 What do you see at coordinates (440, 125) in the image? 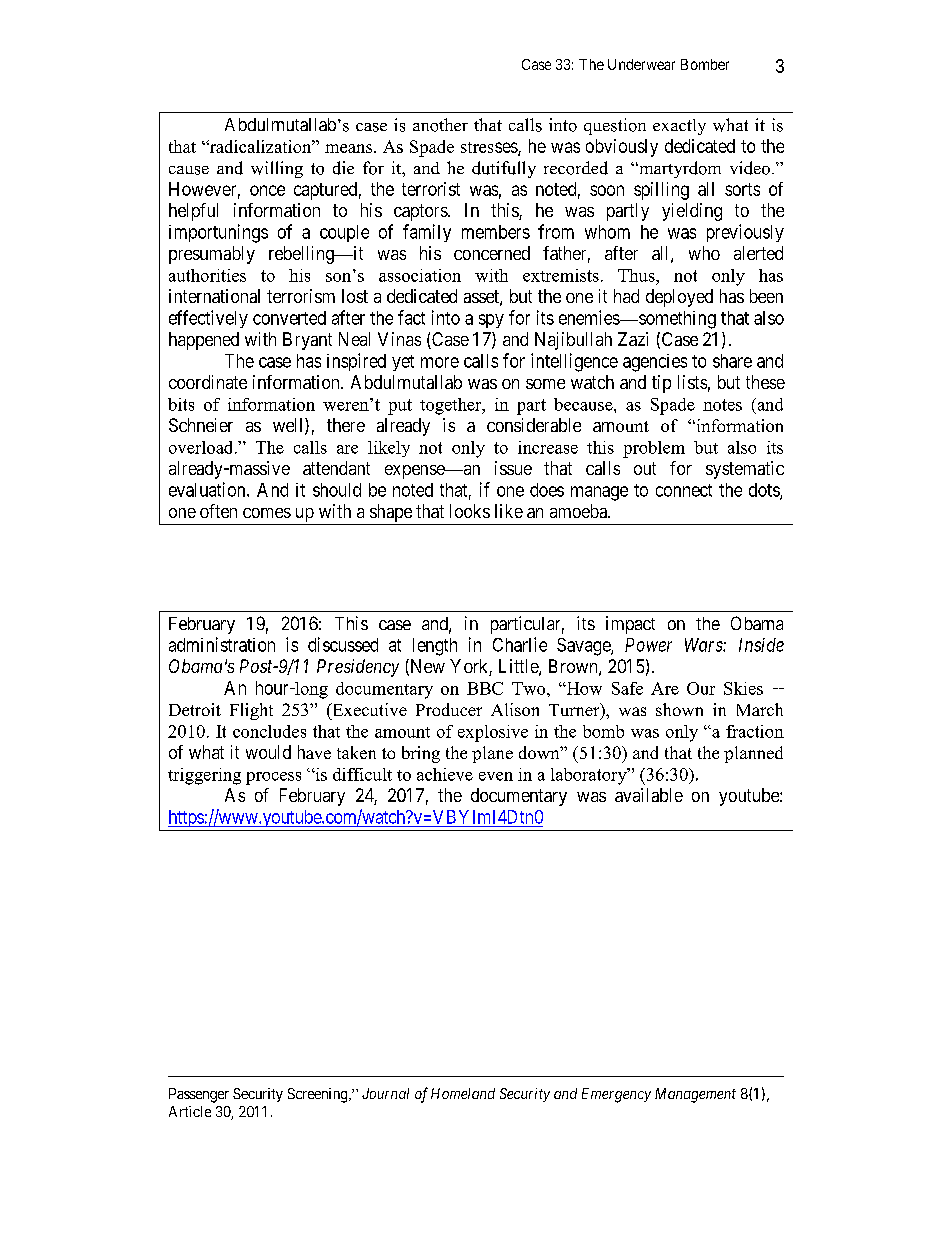
I see `another` at bounding box center [440, 125].
